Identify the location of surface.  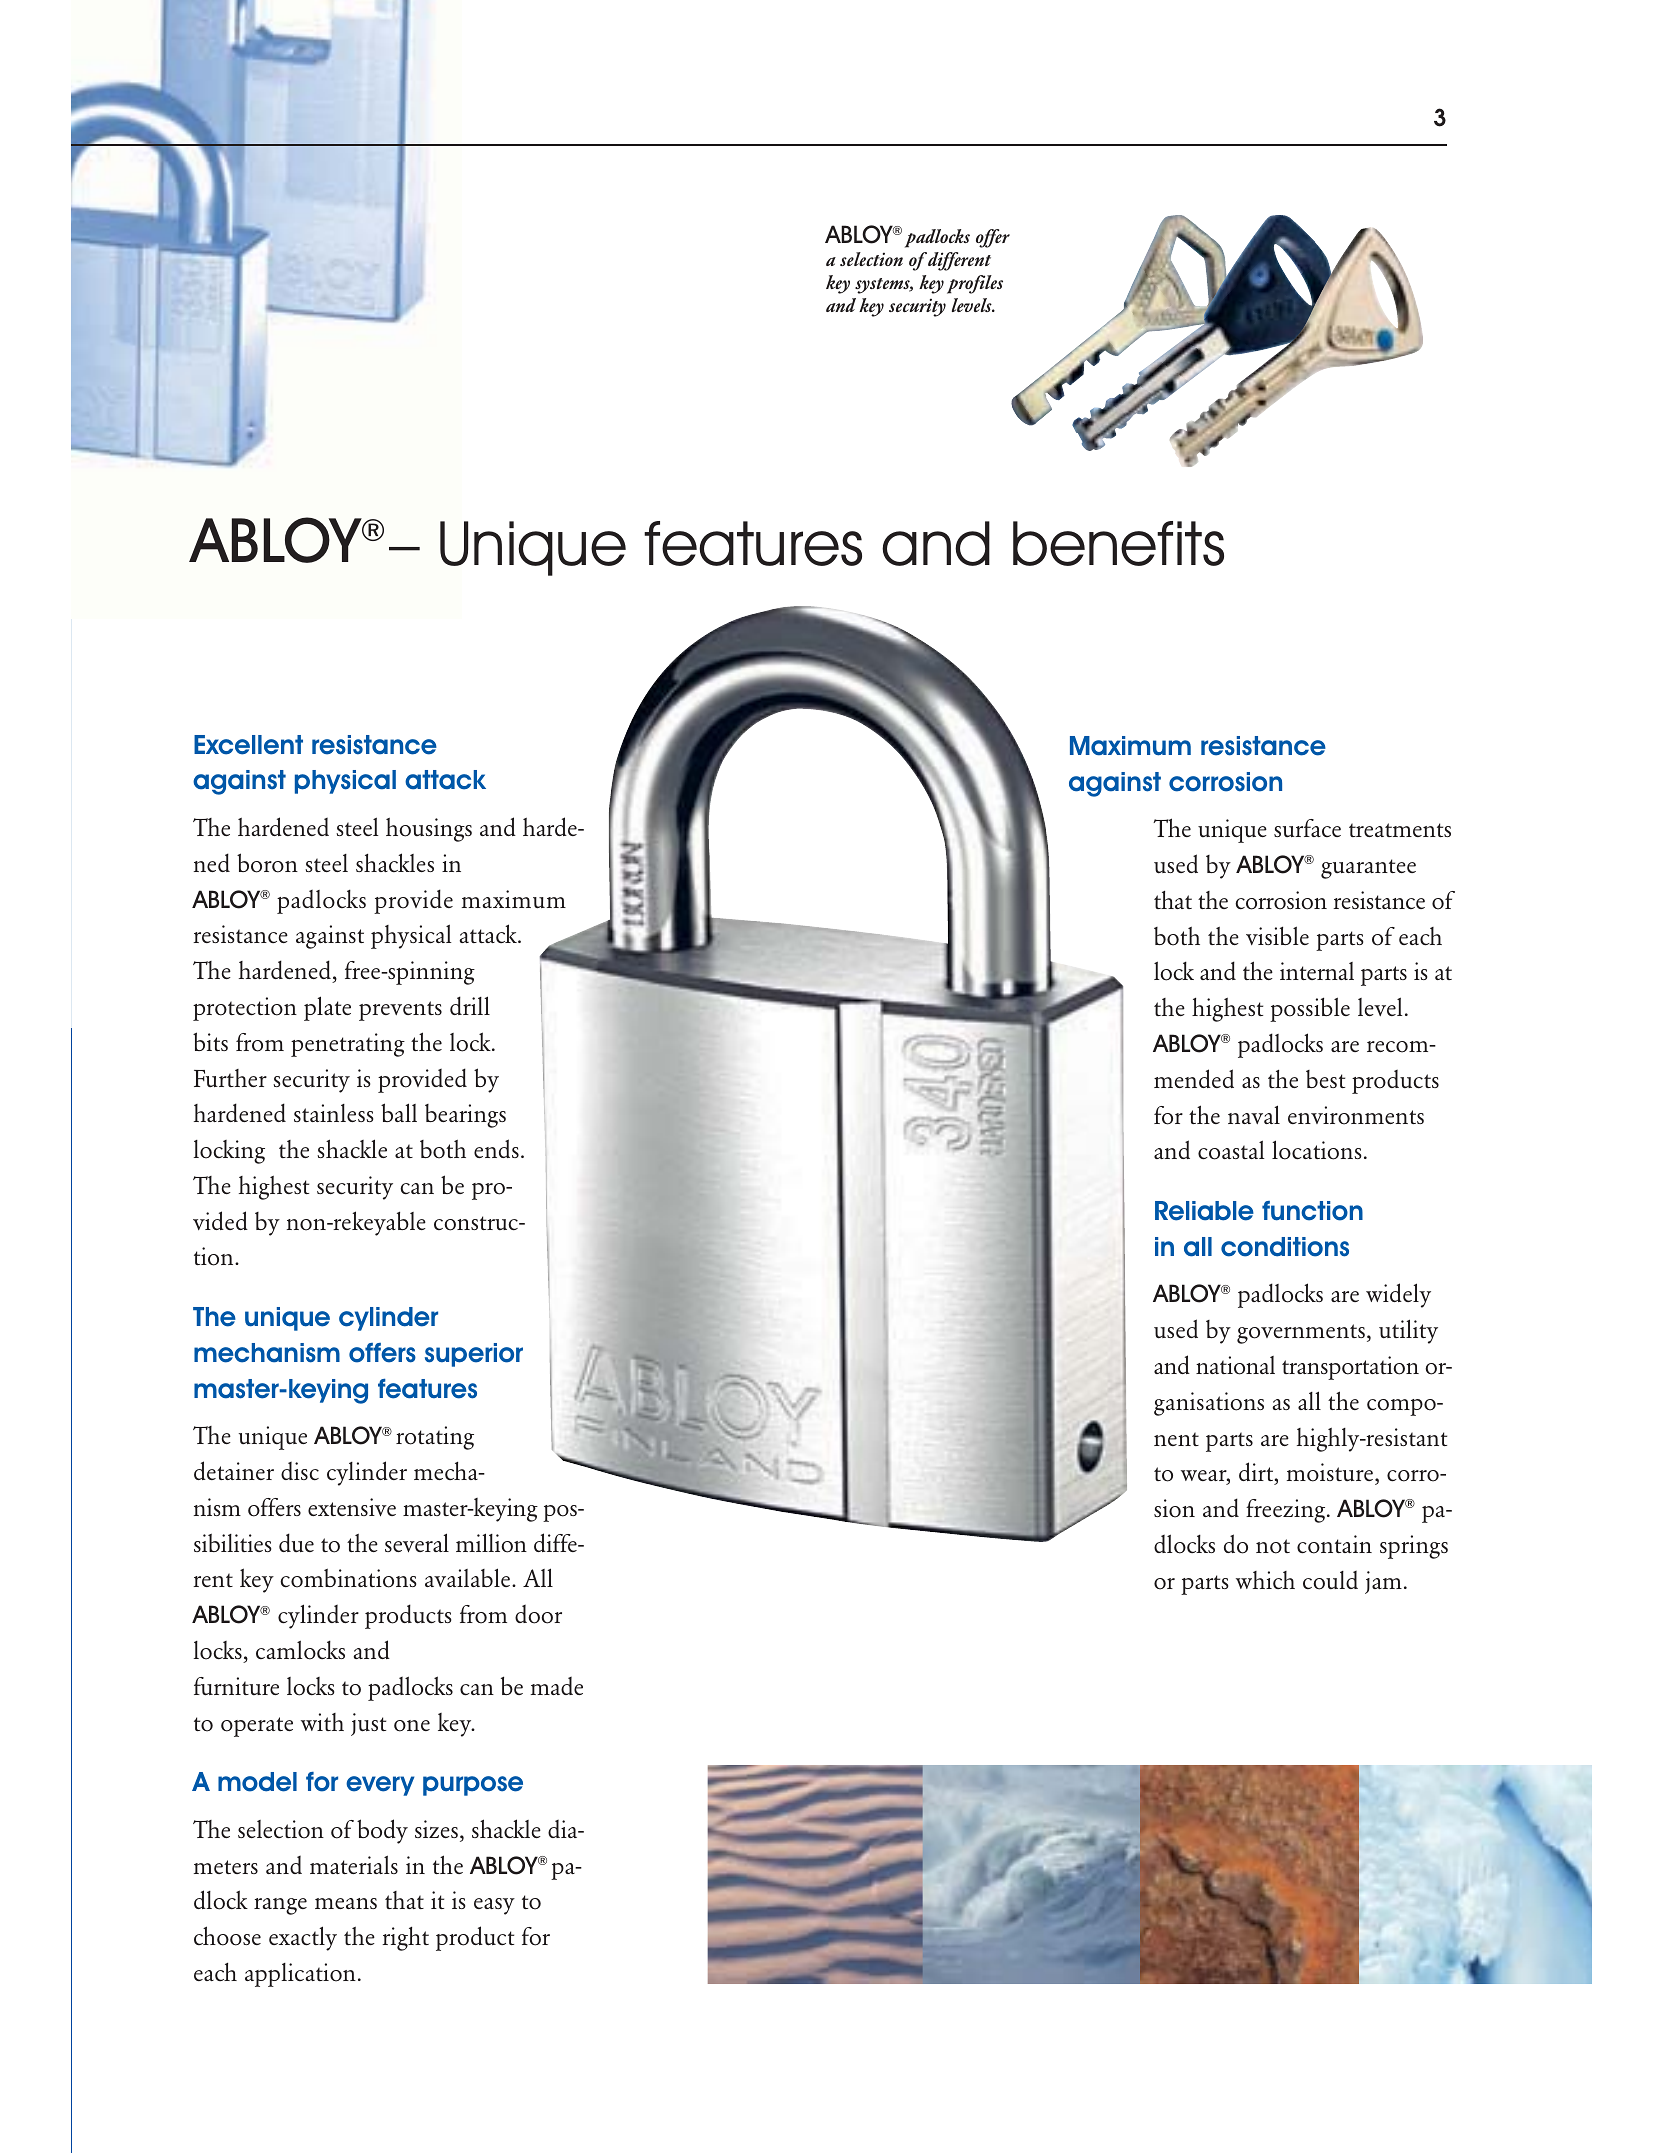
(1307, 828).
